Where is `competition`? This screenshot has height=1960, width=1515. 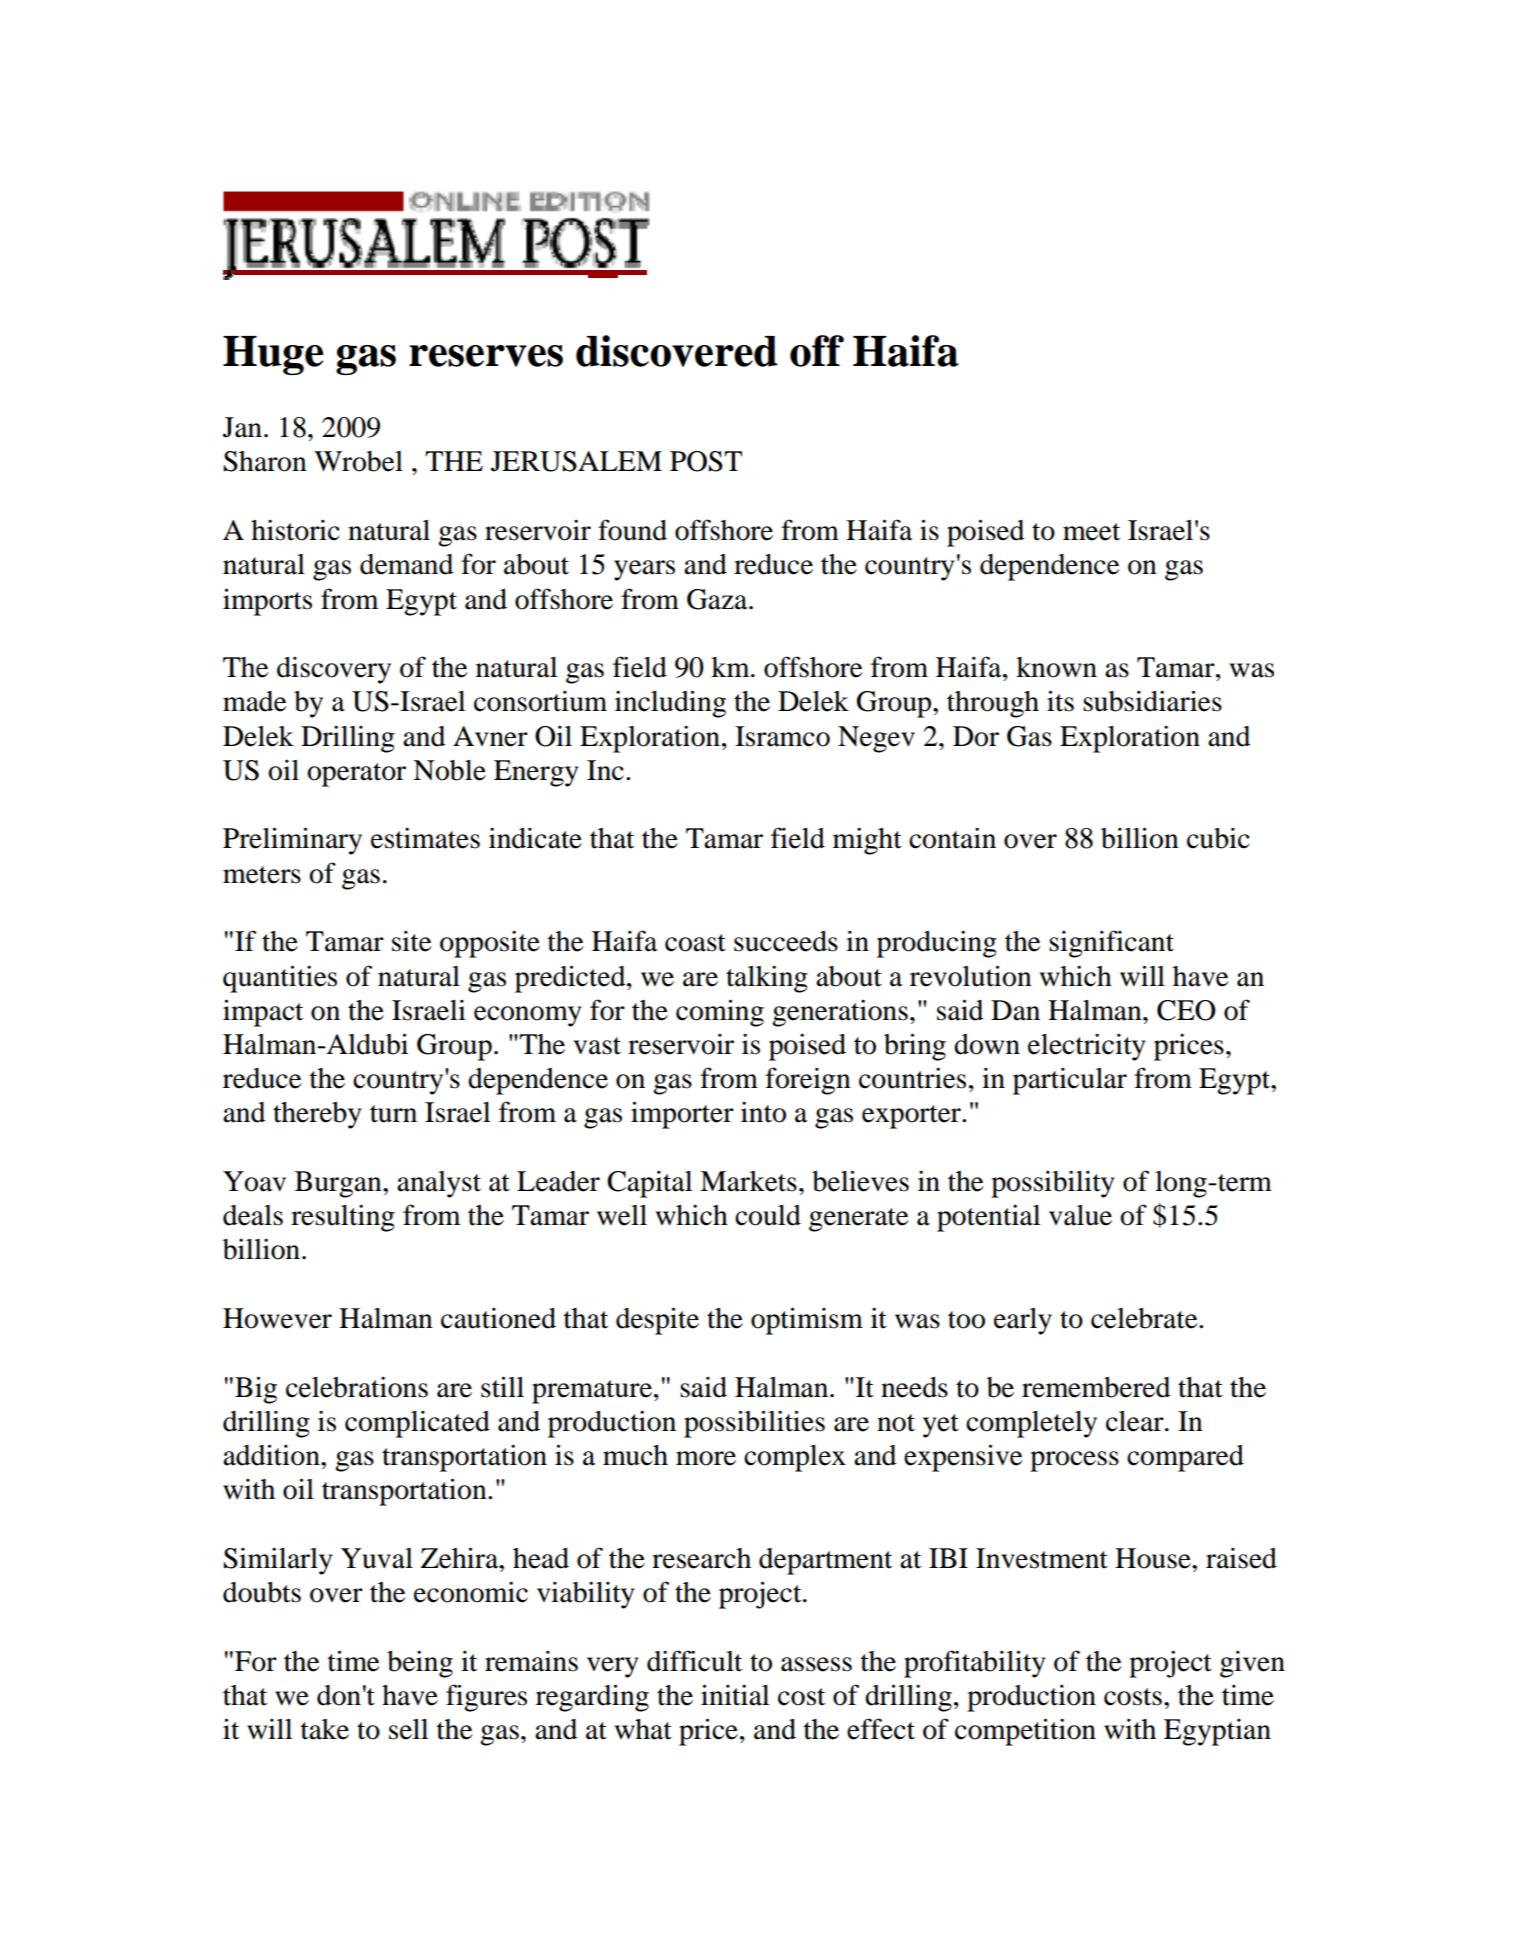
competition is located at coordinates (1025, 1732).
